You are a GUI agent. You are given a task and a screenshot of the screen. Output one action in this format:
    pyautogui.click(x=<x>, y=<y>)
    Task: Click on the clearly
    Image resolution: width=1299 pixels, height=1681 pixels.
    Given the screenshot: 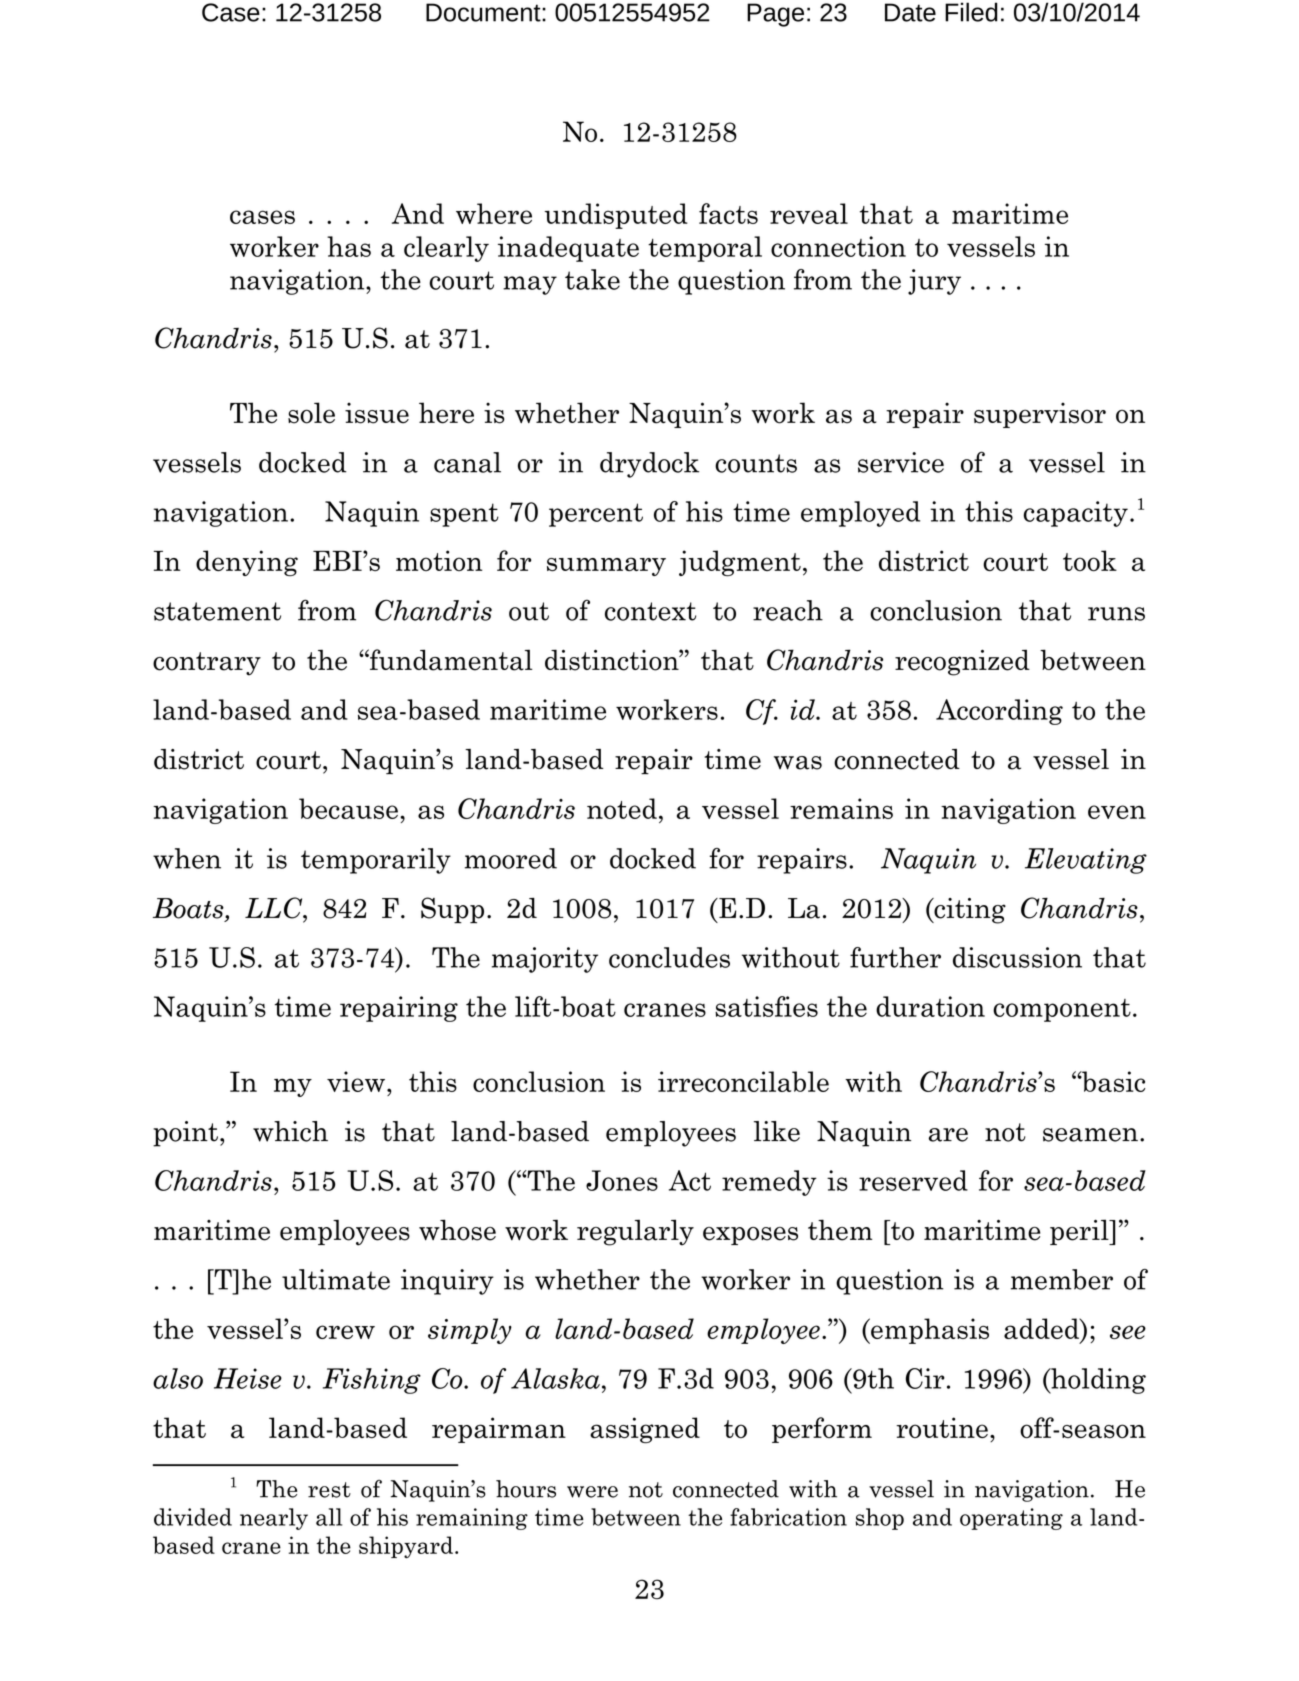 What is the action you would take?
    pyautogui.click(x=446, y=249)
